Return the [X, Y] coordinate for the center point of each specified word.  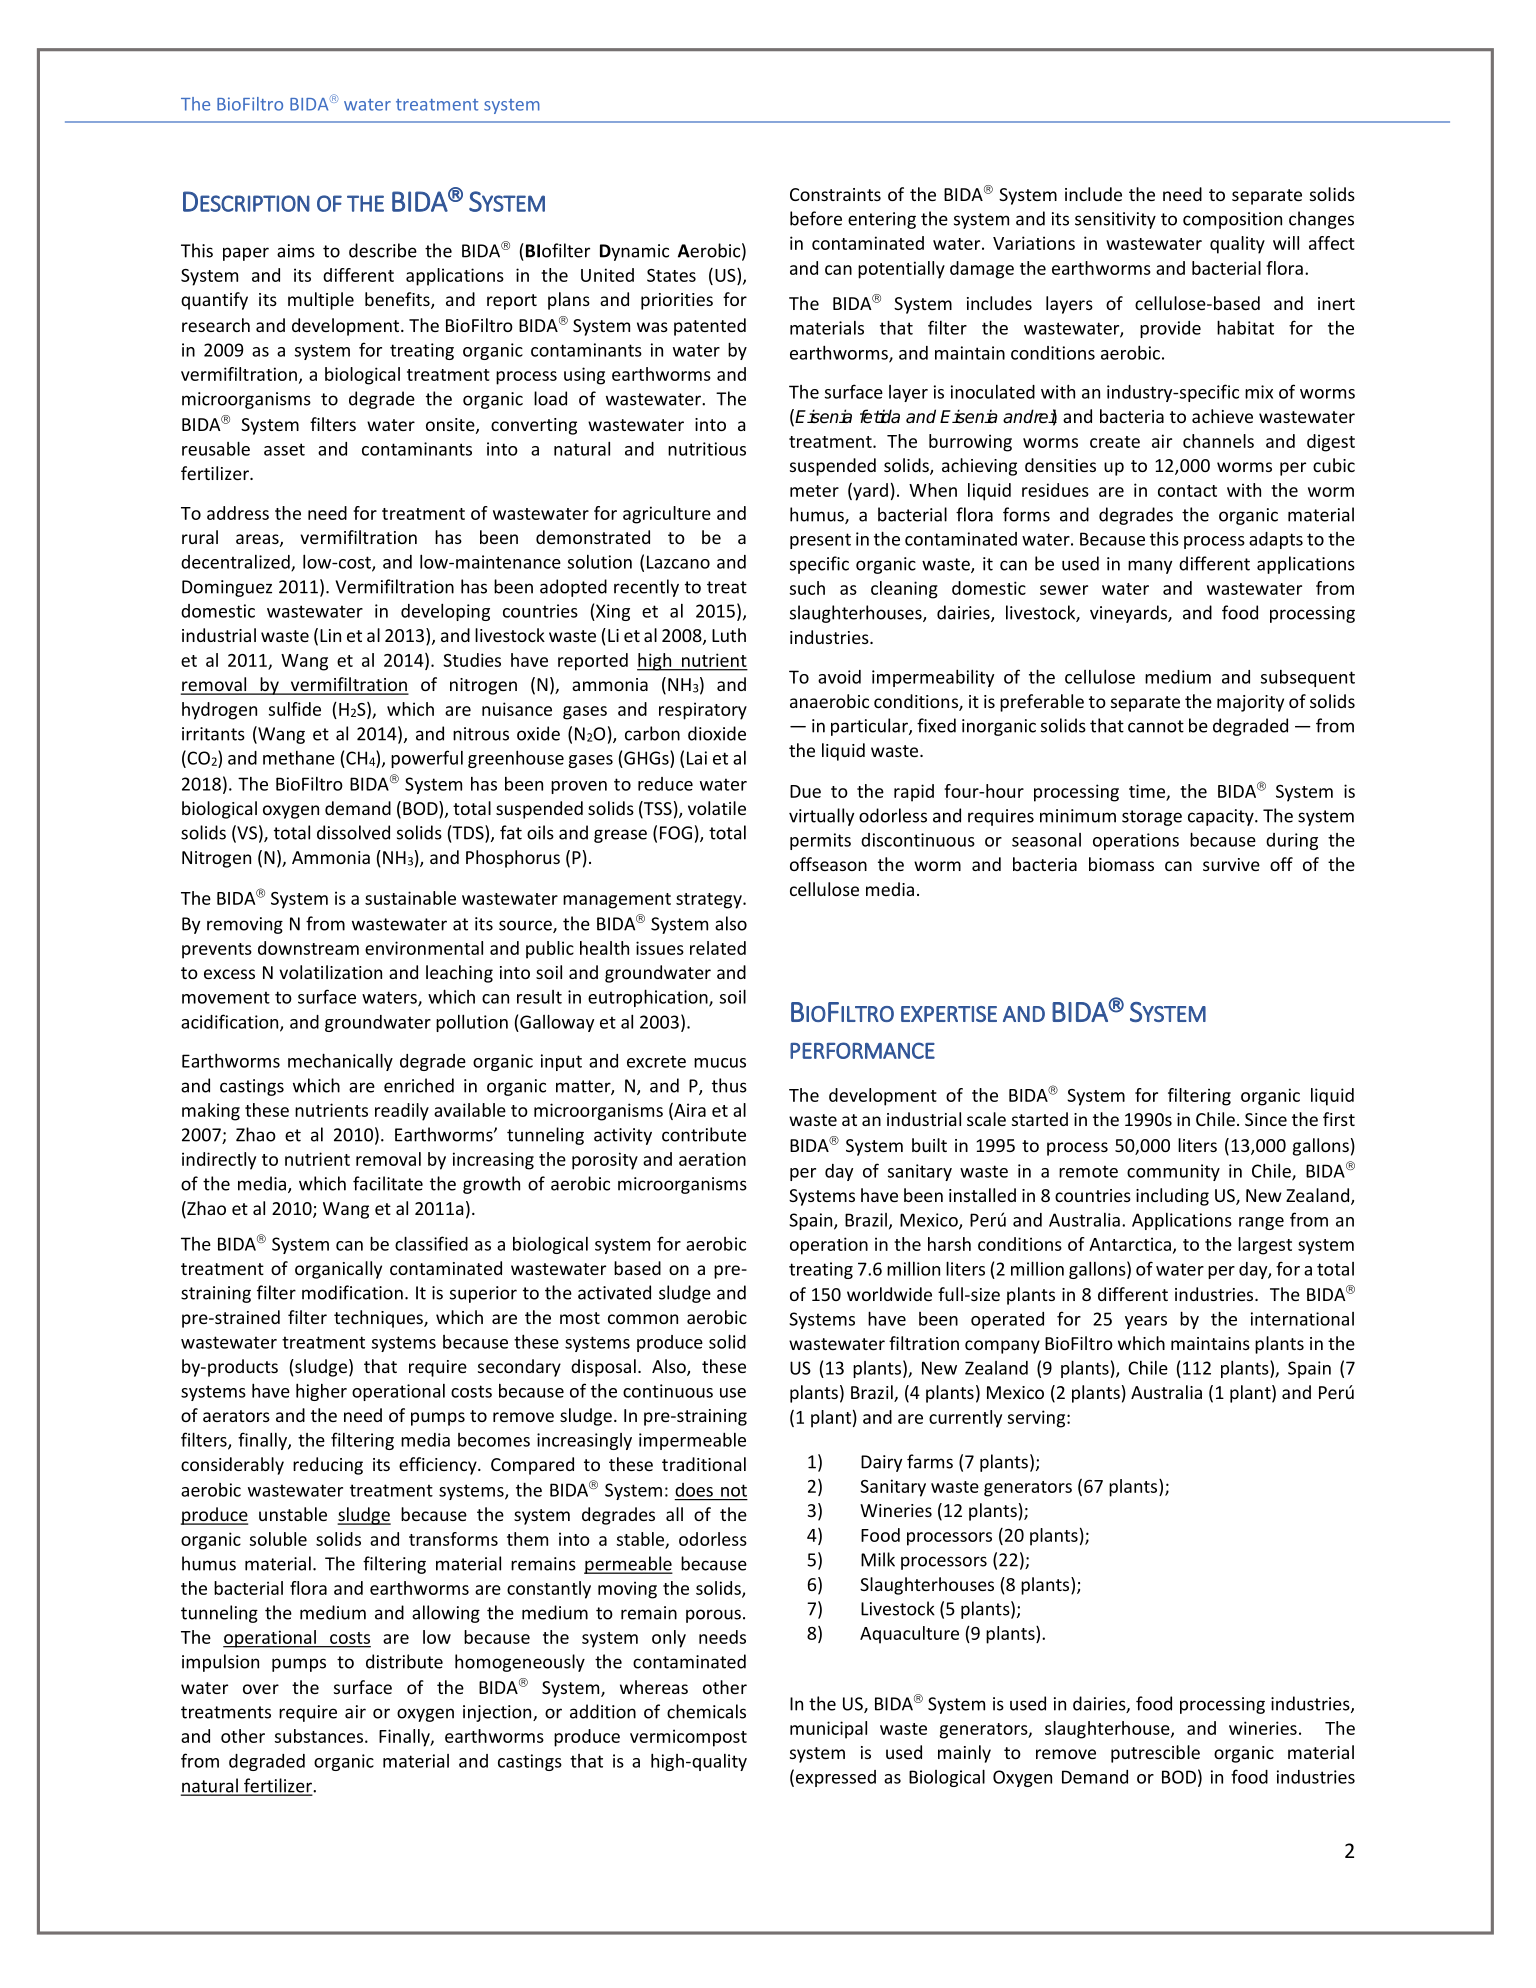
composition [1232, 220]
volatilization [330, 972]
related [718, 948]
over [261, 1689]
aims [296, 251]
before [816, 218]
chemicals [706, 1711]
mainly [964, 1754]
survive [1231, 864]
